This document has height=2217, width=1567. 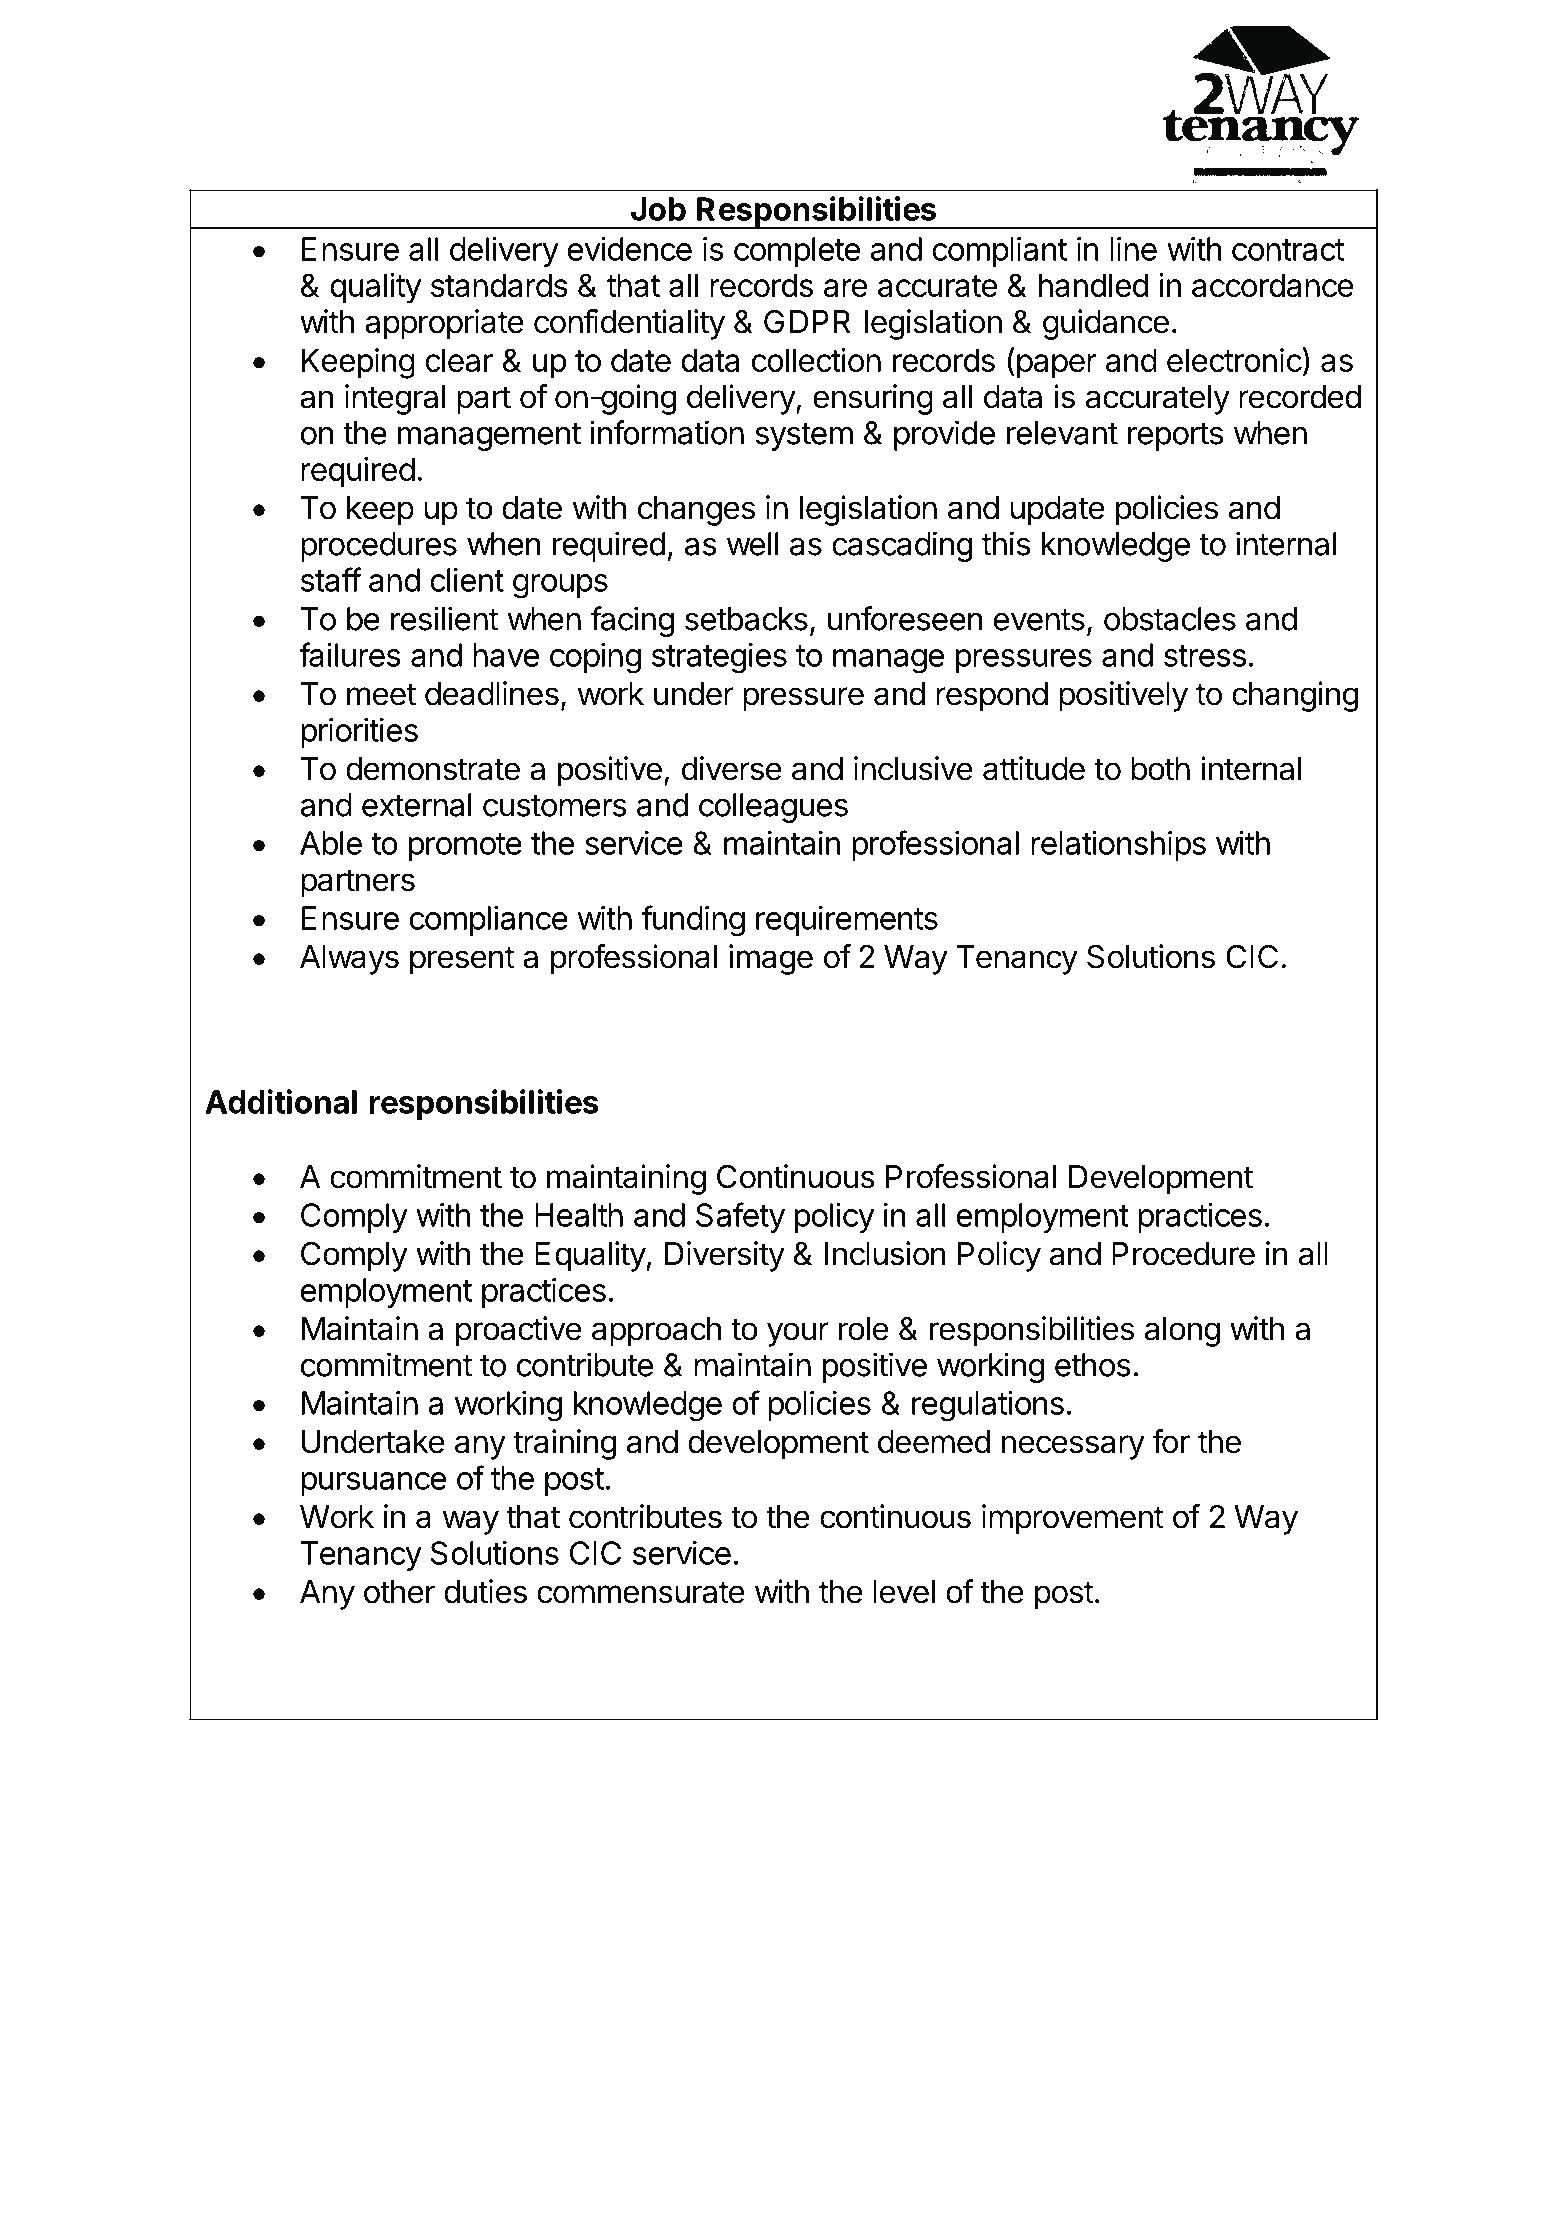 What do you see at coordinates (381, 694) in the document?
I see `meet` at bounding box center [381, 694].
